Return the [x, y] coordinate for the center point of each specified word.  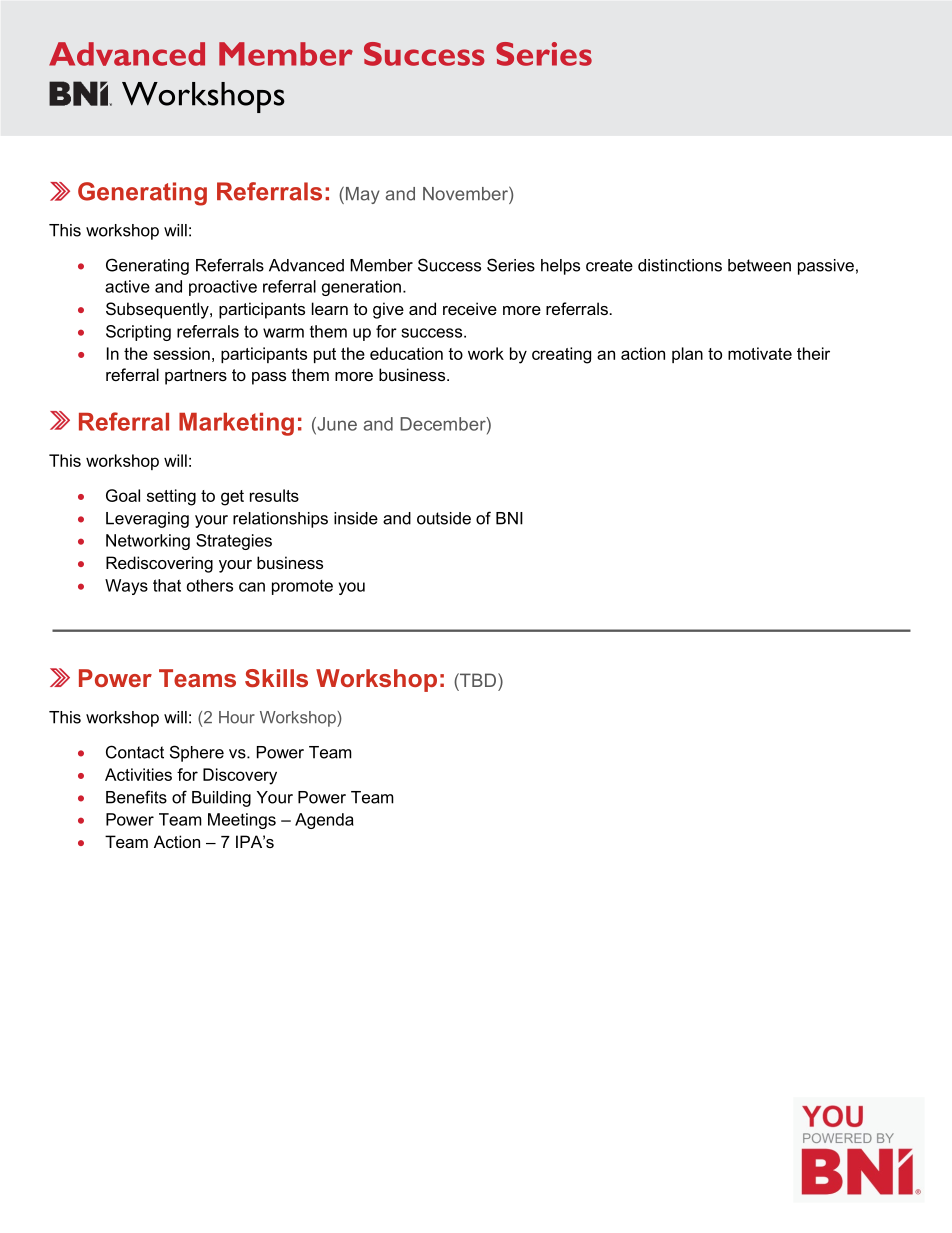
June [336, 424]
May [361, 195]
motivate [760, 353]
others [210, 585]
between [759, 265]
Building [221, 799]
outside [444, 518]
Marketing [236, 424]
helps [560, 267]
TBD [477, 680]
